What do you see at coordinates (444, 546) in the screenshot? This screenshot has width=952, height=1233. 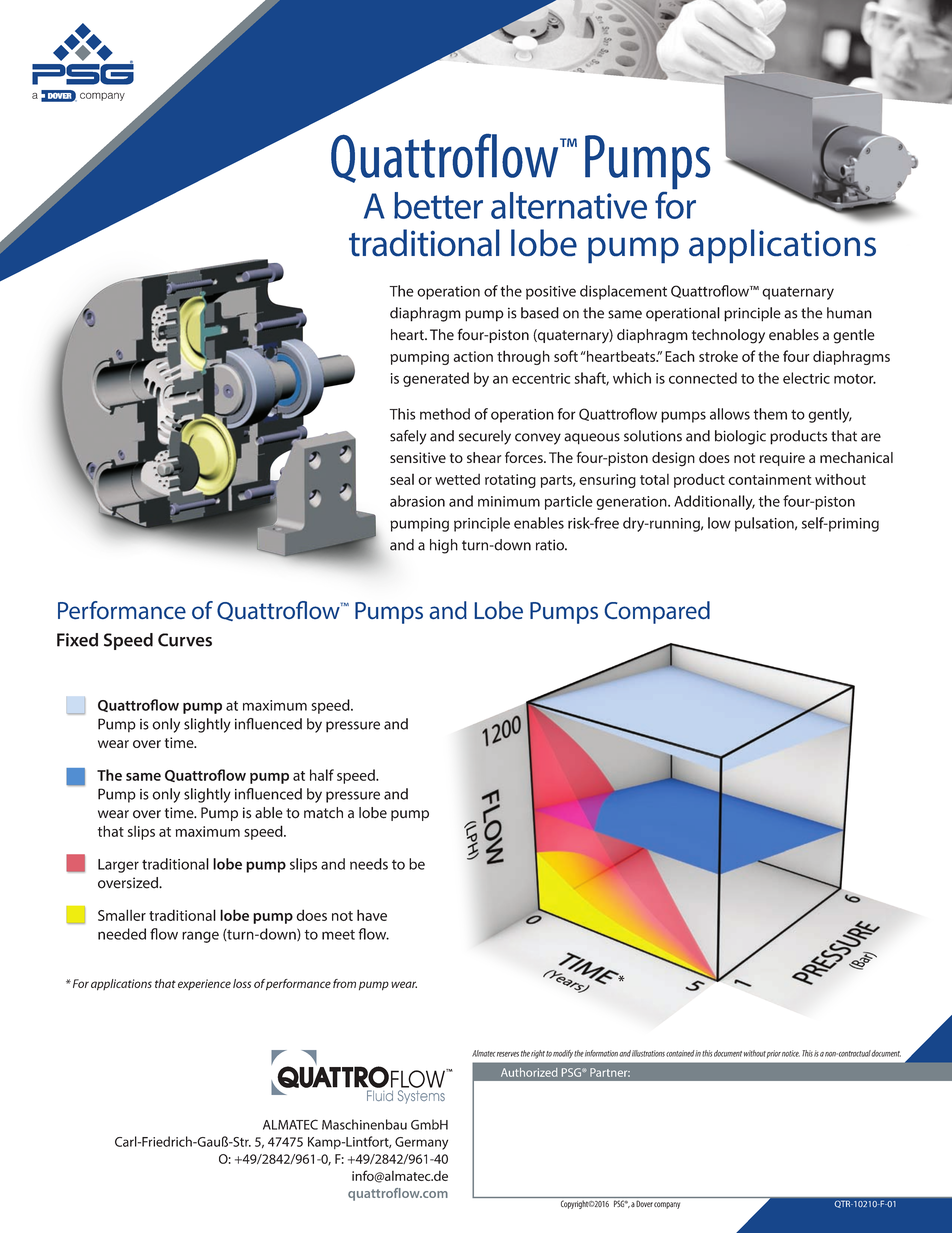 I see `high` at bounding box center [444, 546].
